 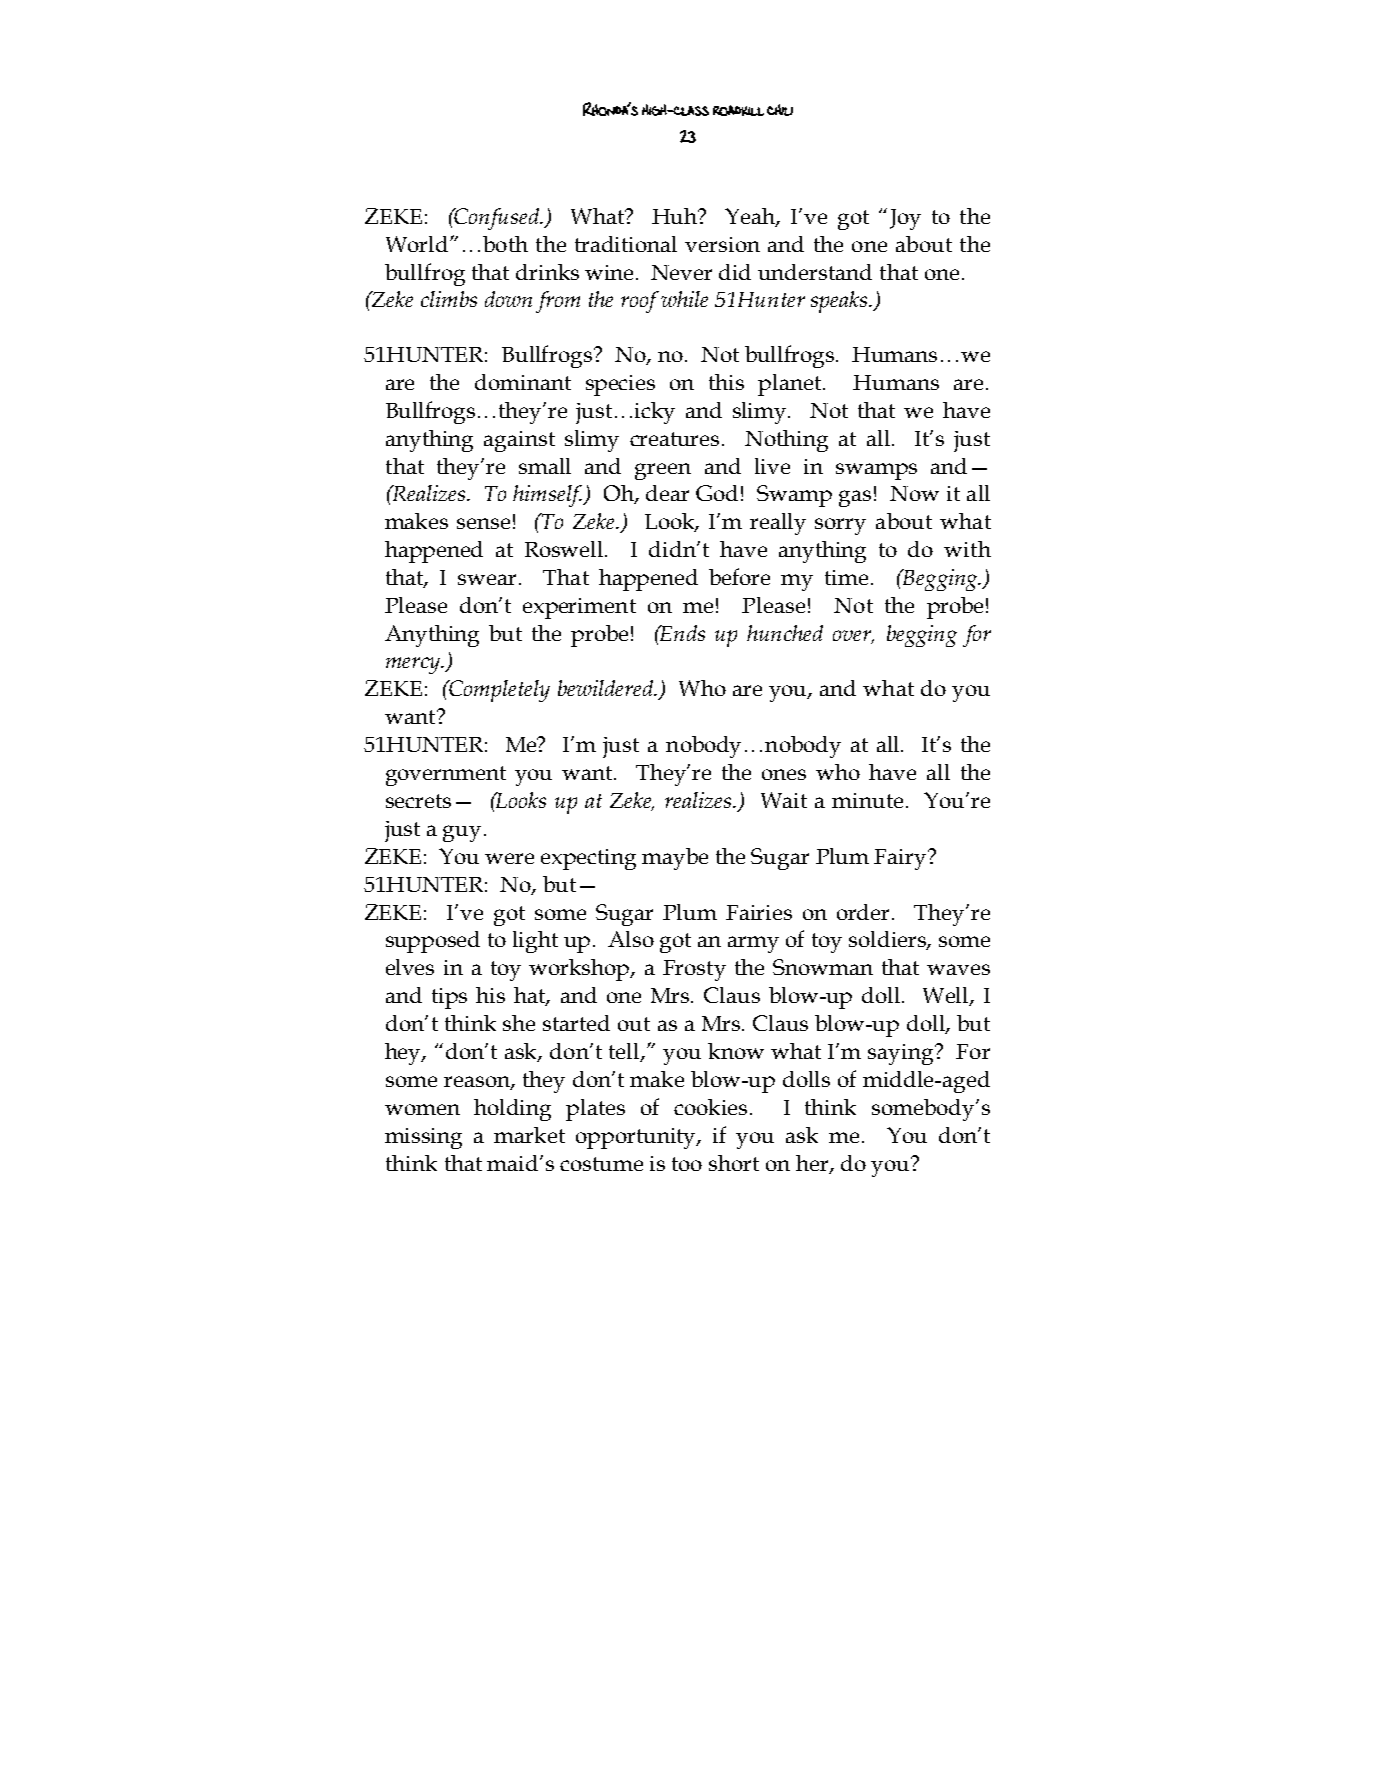 I want to click on were, so click(x=509, y=858).
